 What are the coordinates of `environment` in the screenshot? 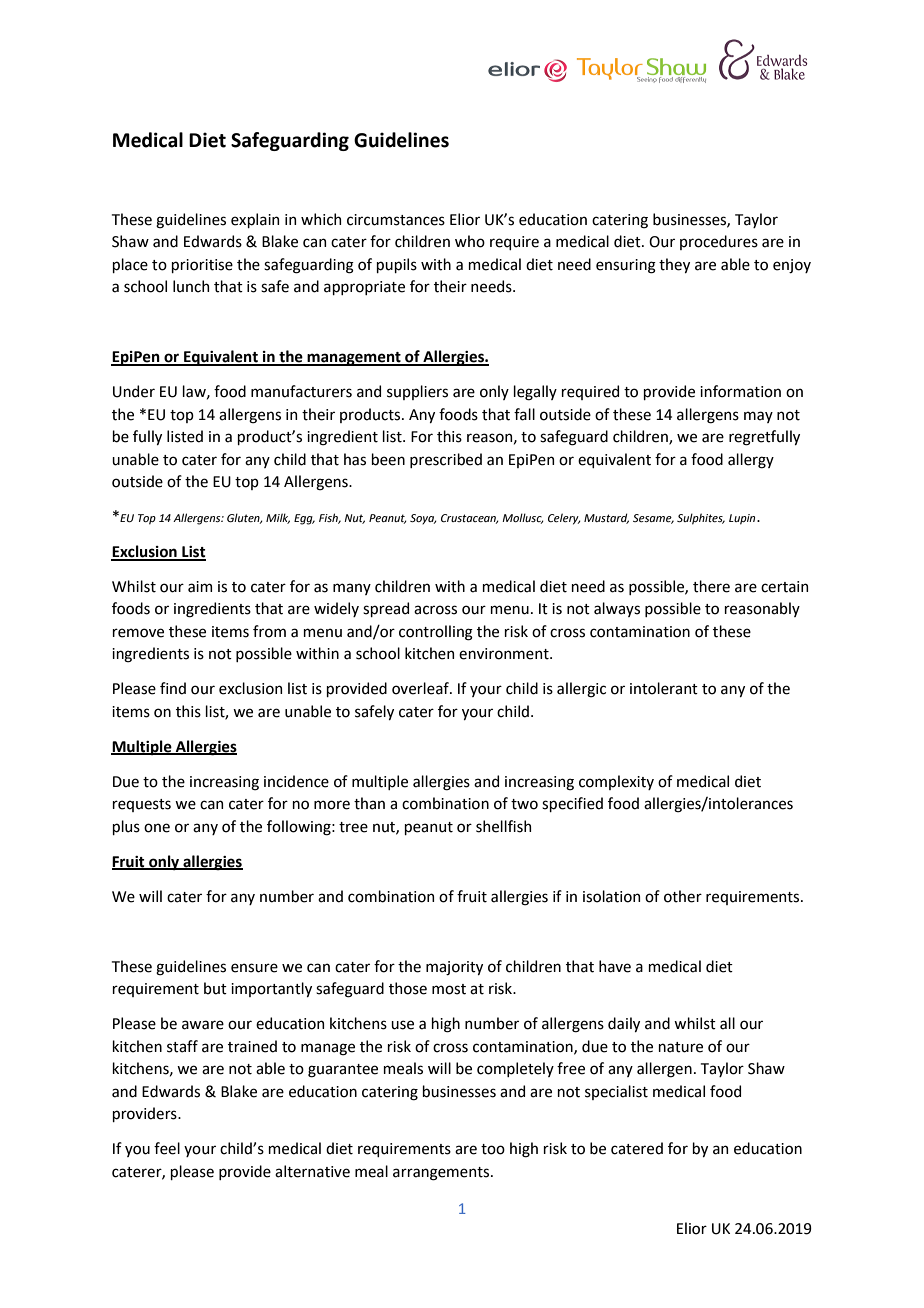 It's located at (505, 654).
